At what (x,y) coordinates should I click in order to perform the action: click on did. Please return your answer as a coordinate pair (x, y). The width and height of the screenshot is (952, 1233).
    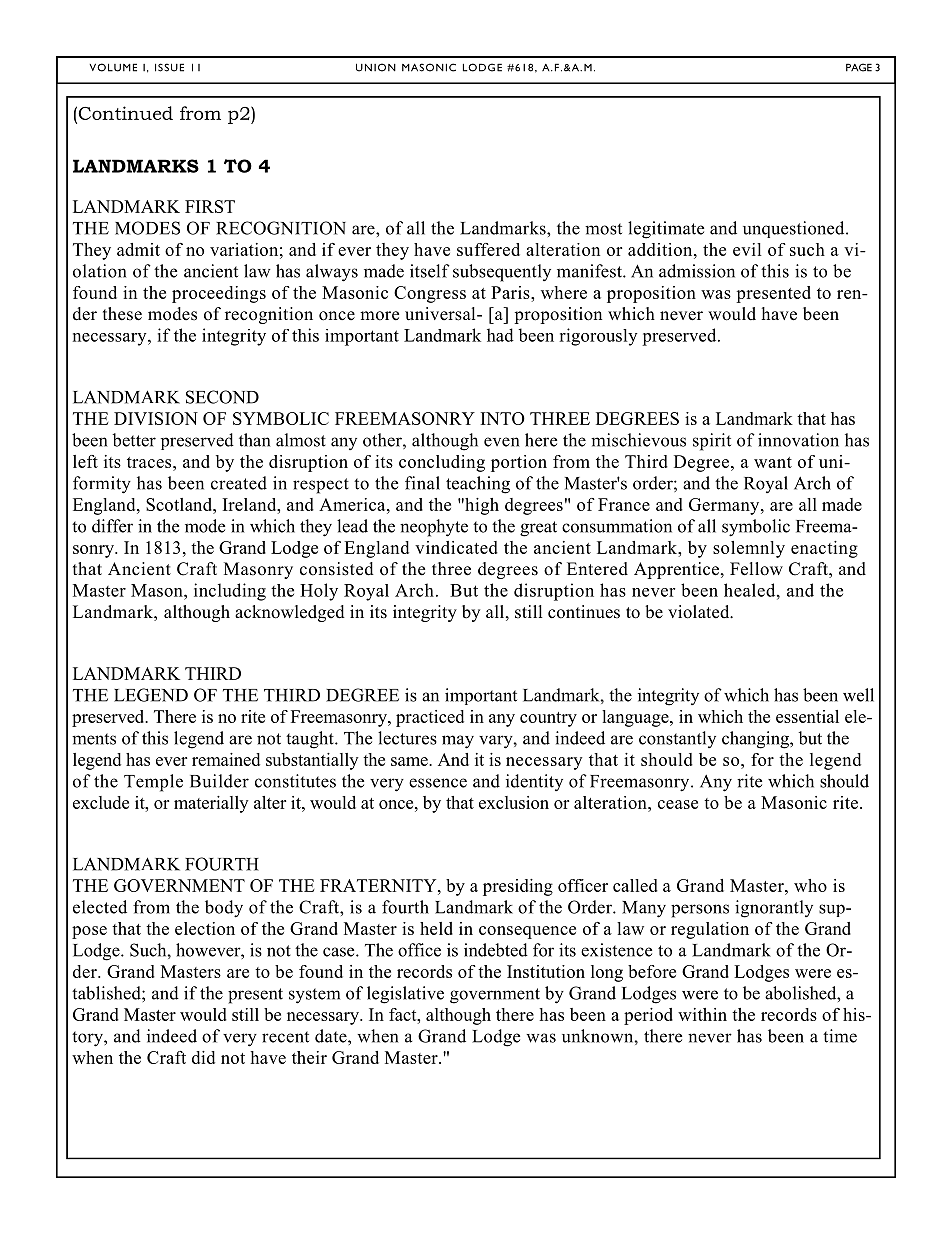
    Looking at the image, I should click on (203, 1057).
